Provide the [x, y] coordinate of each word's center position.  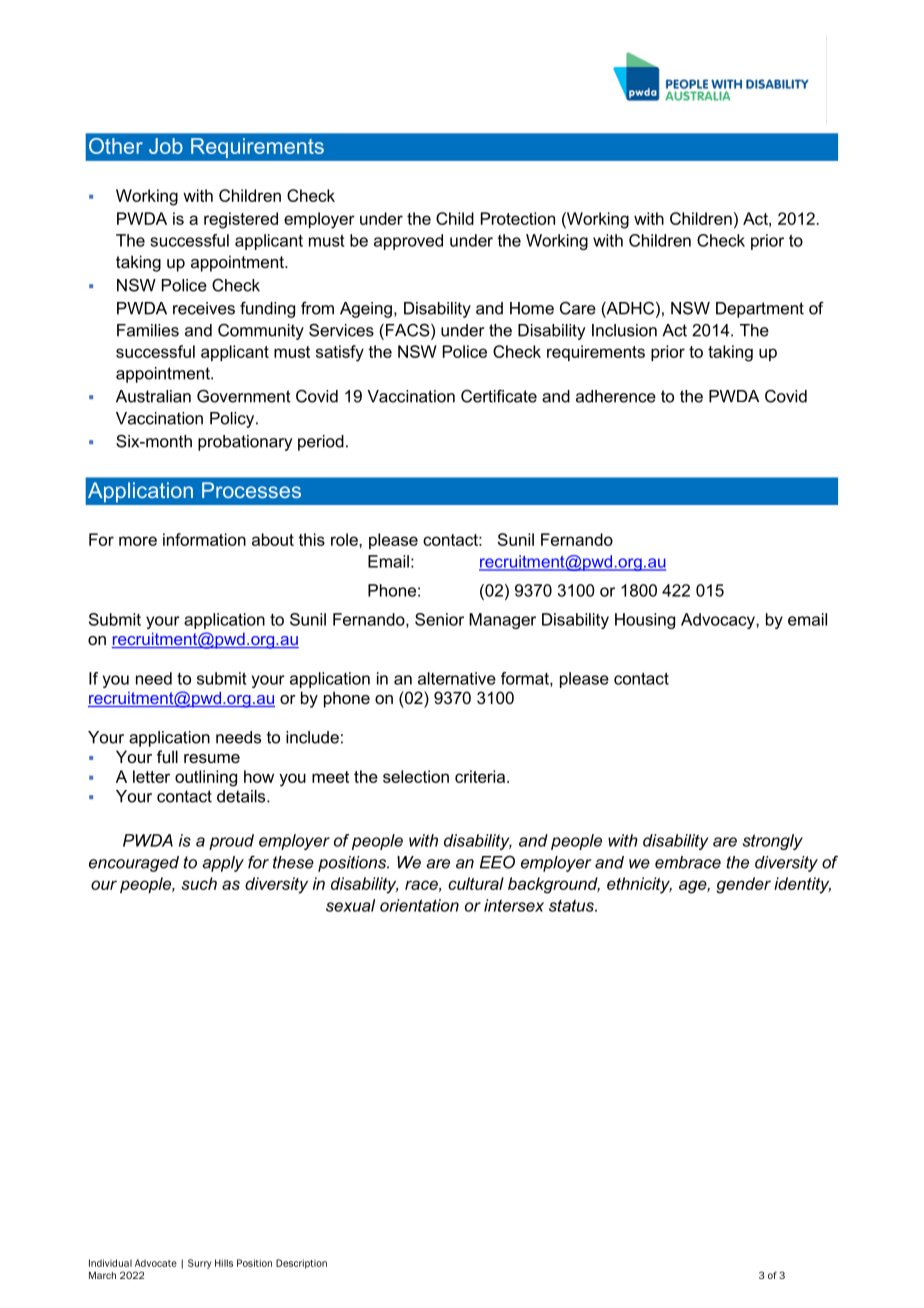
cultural [476, 883]
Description [301, 1264]
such [199, 883]
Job [166, 146]
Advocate [156, 1263]
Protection [518, 218]
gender [743, 885]
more [138, 541]
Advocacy [719, 621]
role [345, 539]
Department [760, 310]
